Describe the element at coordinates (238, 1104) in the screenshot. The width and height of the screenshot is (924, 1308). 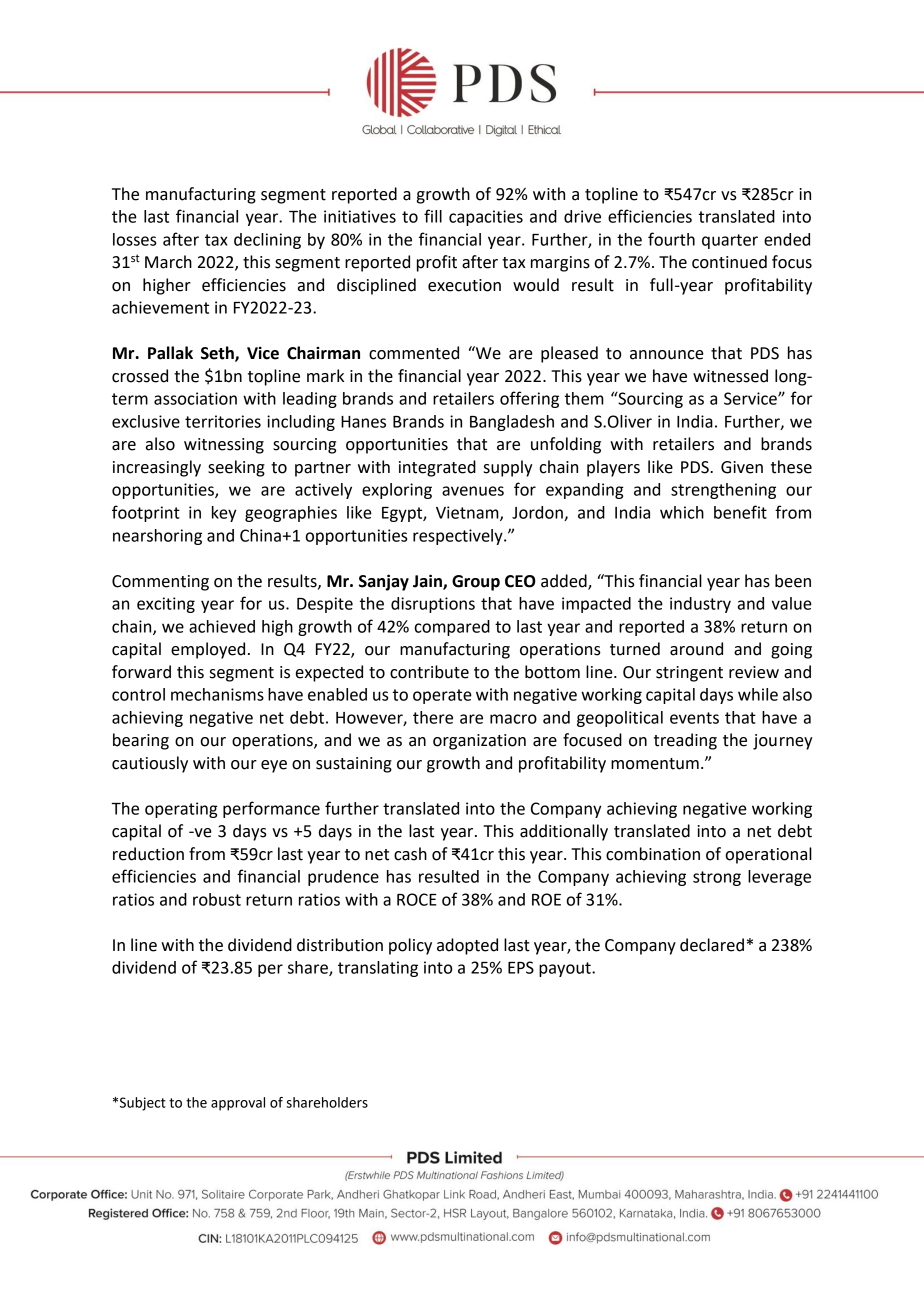
I see `approval` at that location.
